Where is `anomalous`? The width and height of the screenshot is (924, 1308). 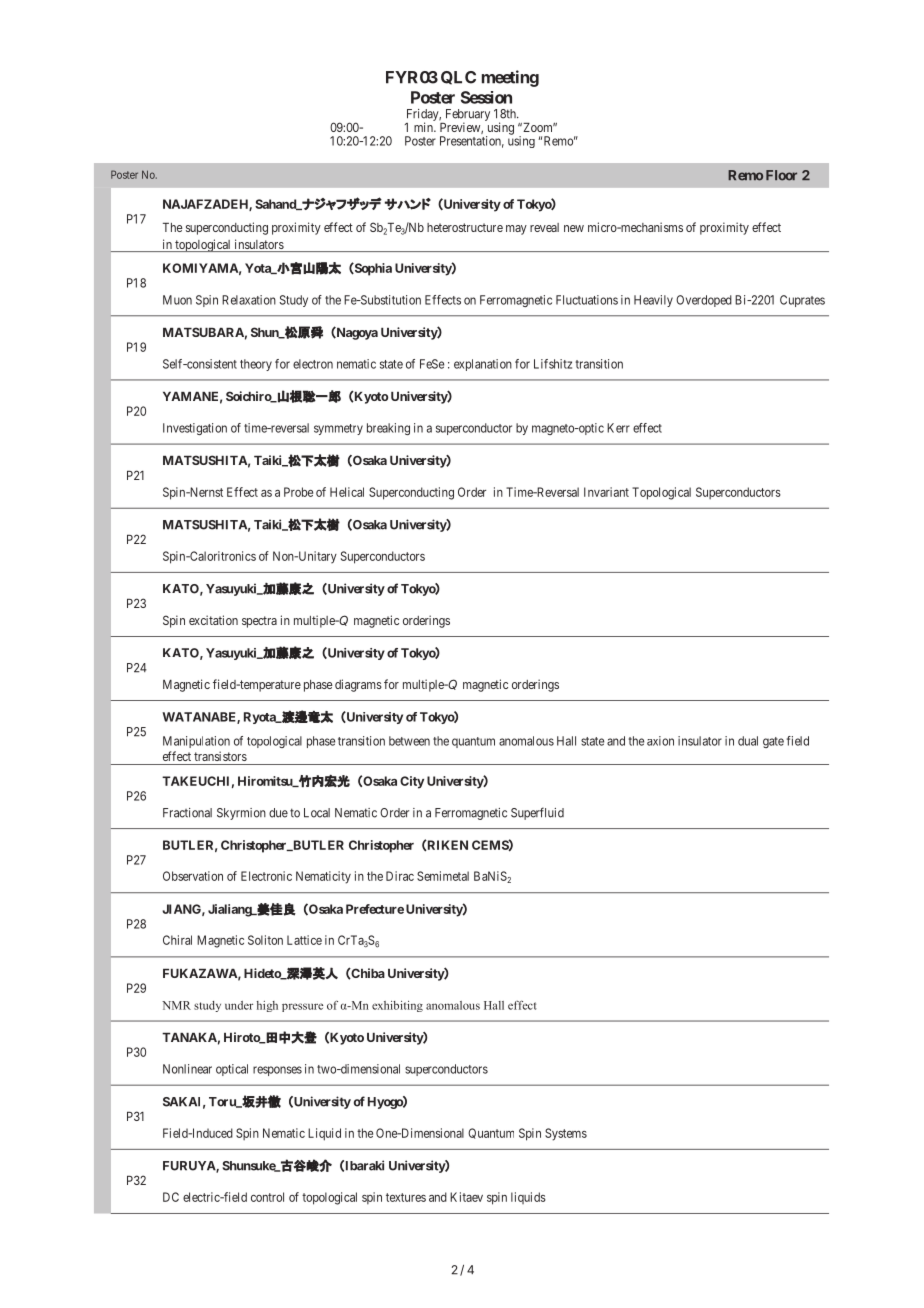 anomalous is located at coordinates (526, 741).
